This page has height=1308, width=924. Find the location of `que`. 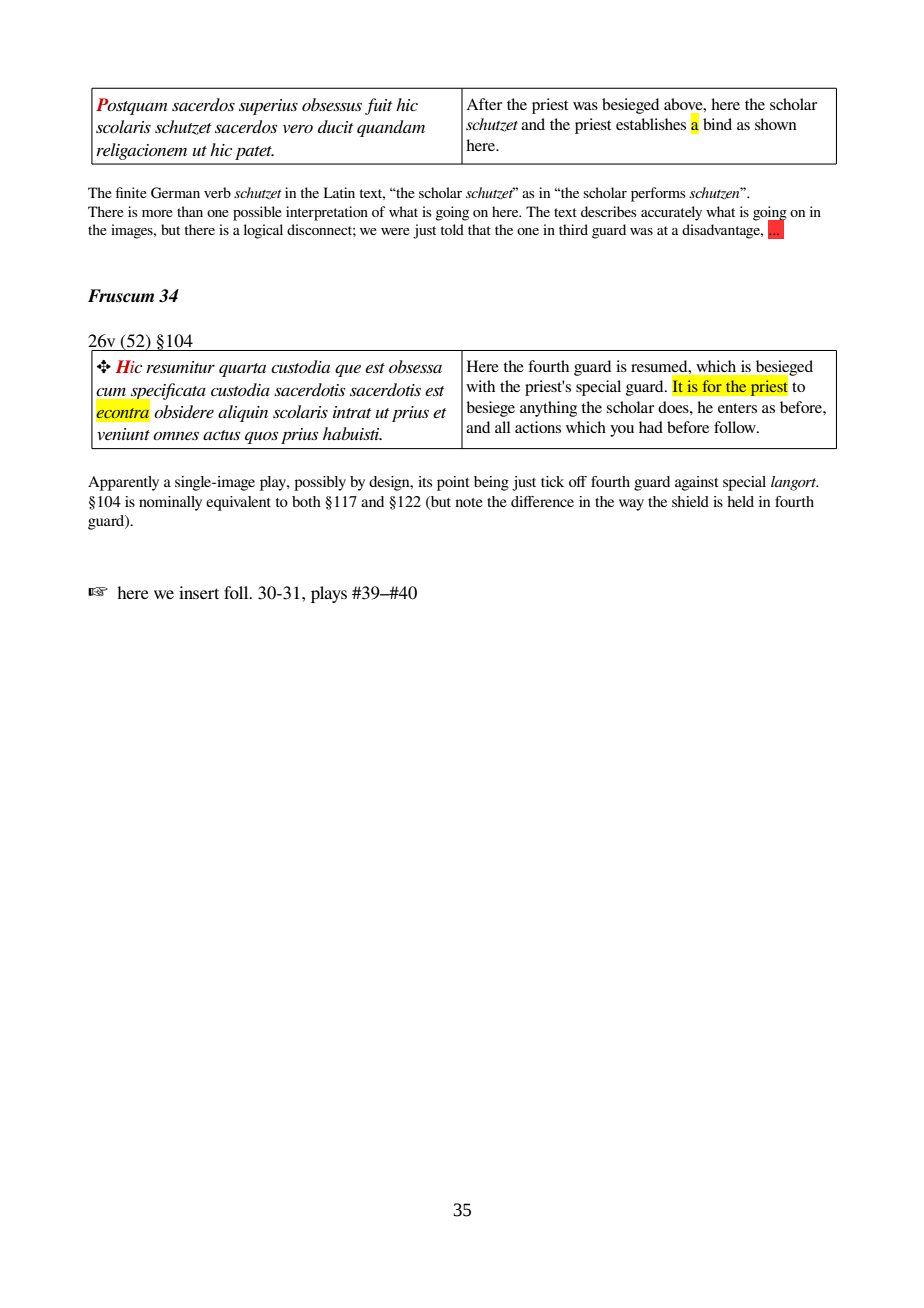

que is located at coordinates (348, 371).
